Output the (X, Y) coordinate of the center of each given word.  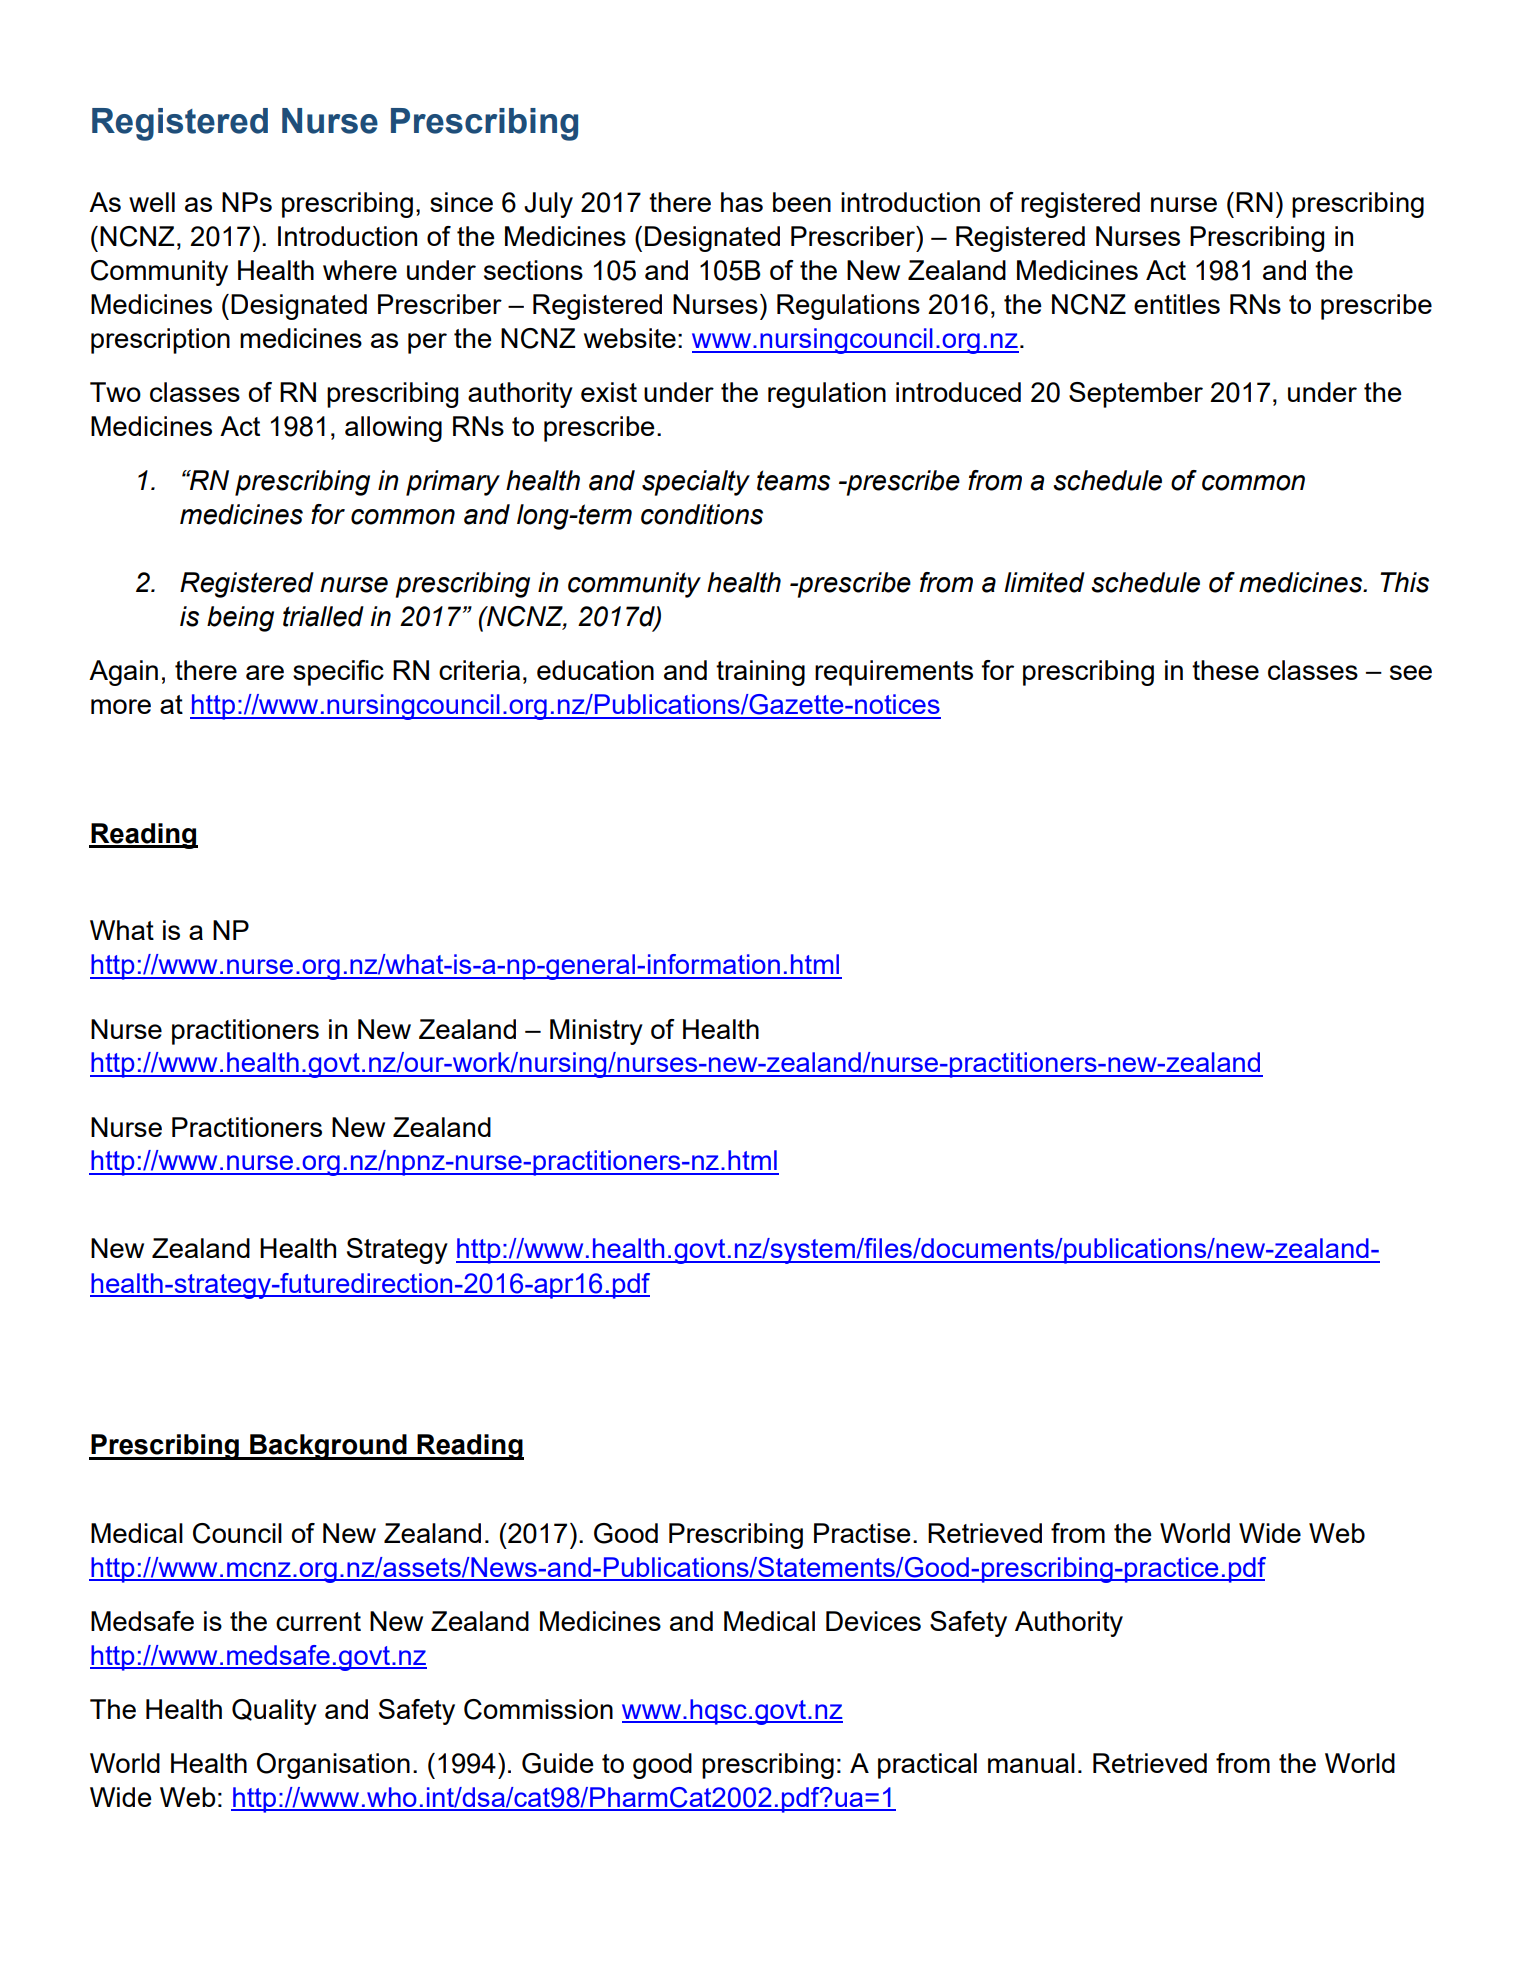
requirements (894, 673)
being (240, 619)
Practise (862, 1533)
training (760, 673)
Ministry (596, 1032)
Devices (873, 1621)
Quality (274, 1712)
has (742, 202)
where (360, 270)
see (1411, 672)
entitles (1177, 304)
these (1225, 670)
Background (328, 1447)
